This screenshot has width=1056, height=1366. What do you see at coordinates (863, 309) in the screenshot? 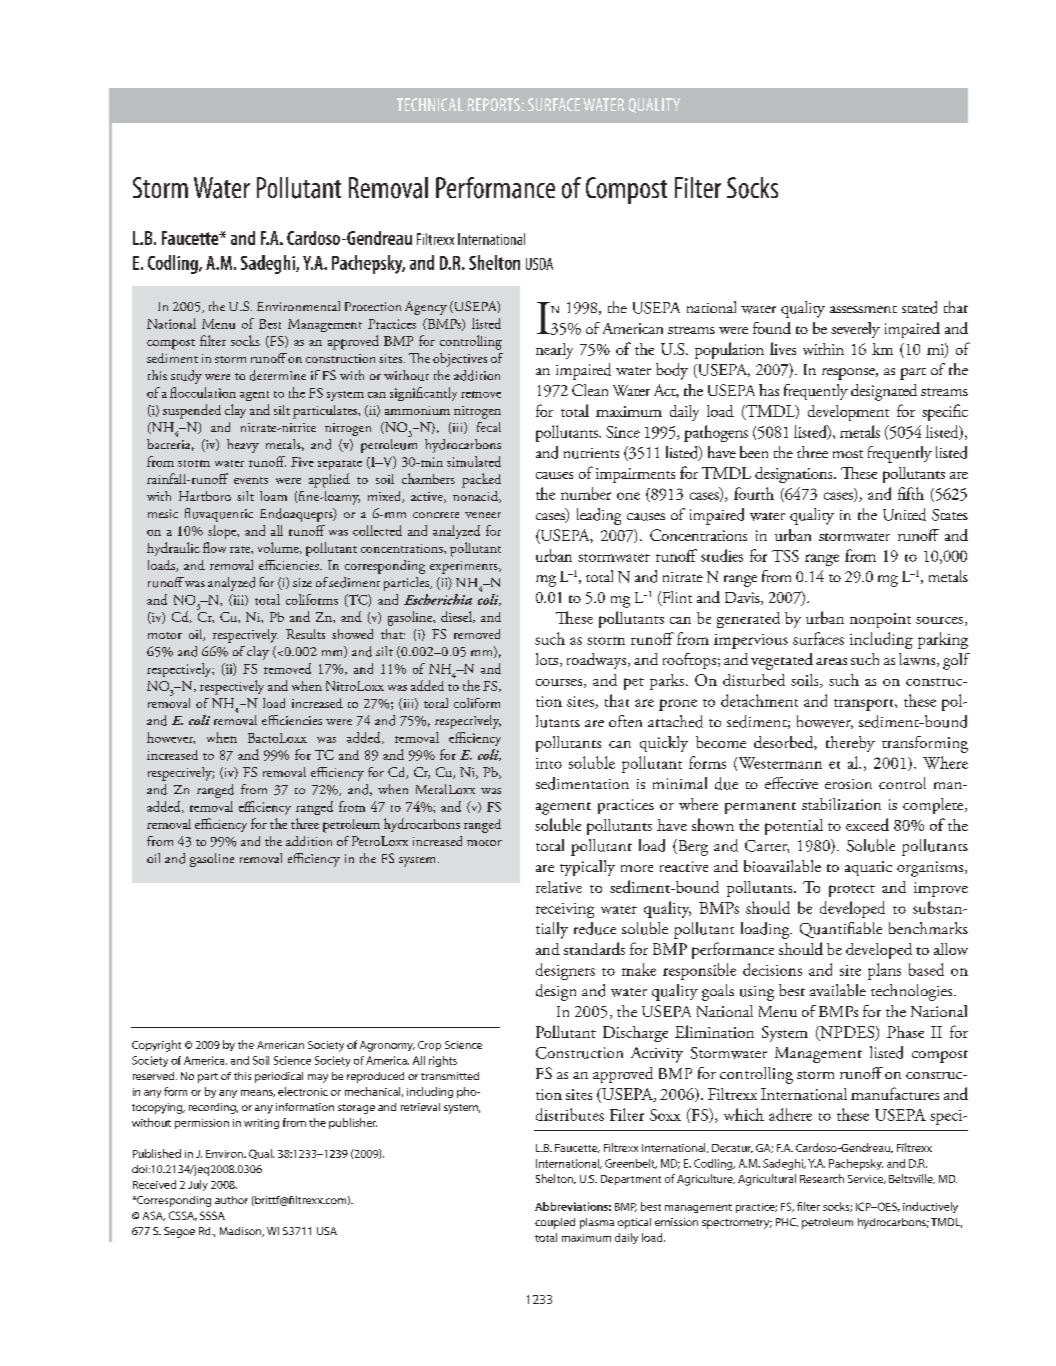
I see `assessment` at bounding box center [863, 309].
